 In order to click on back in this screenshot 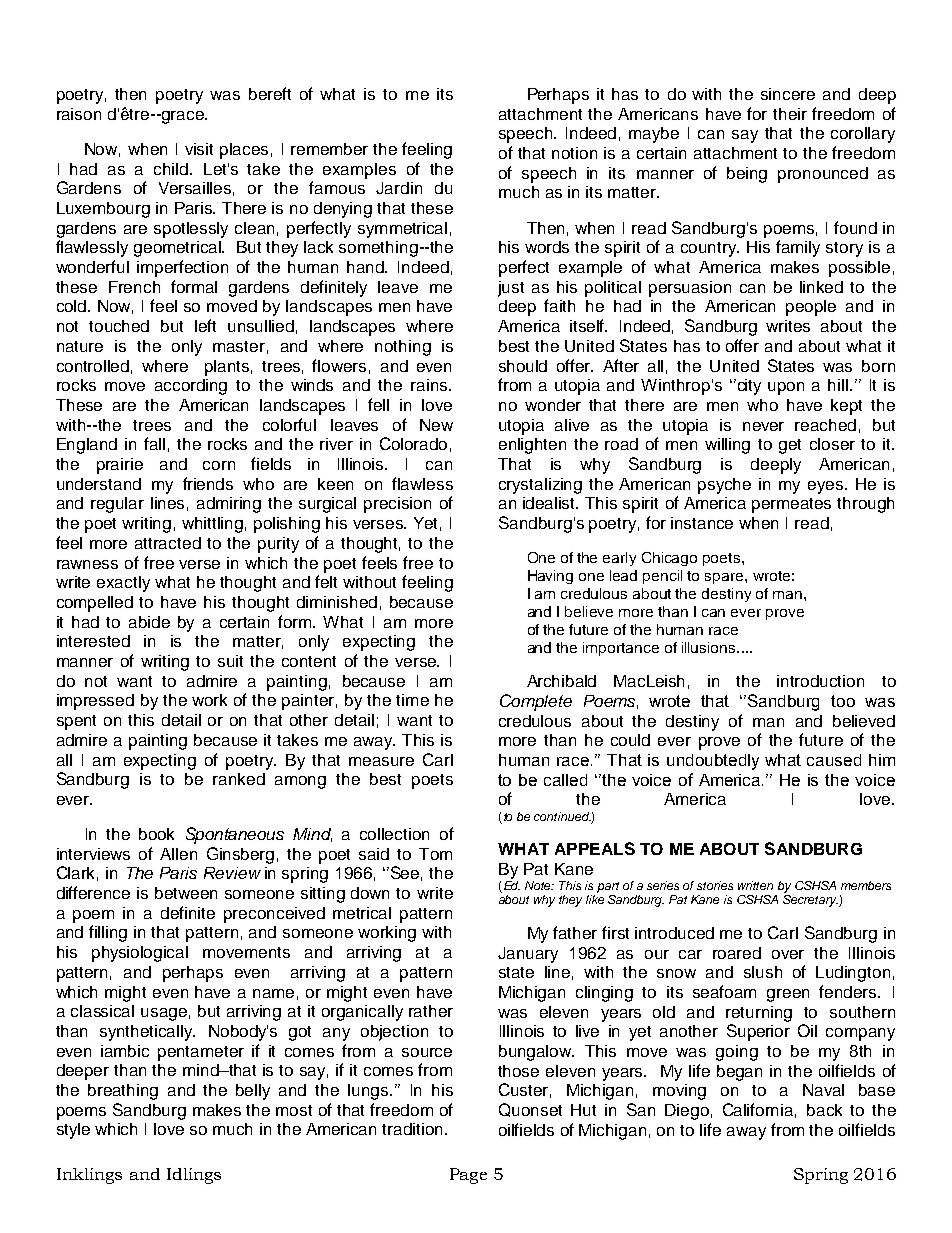, I will do `click(824, 1110)`.
